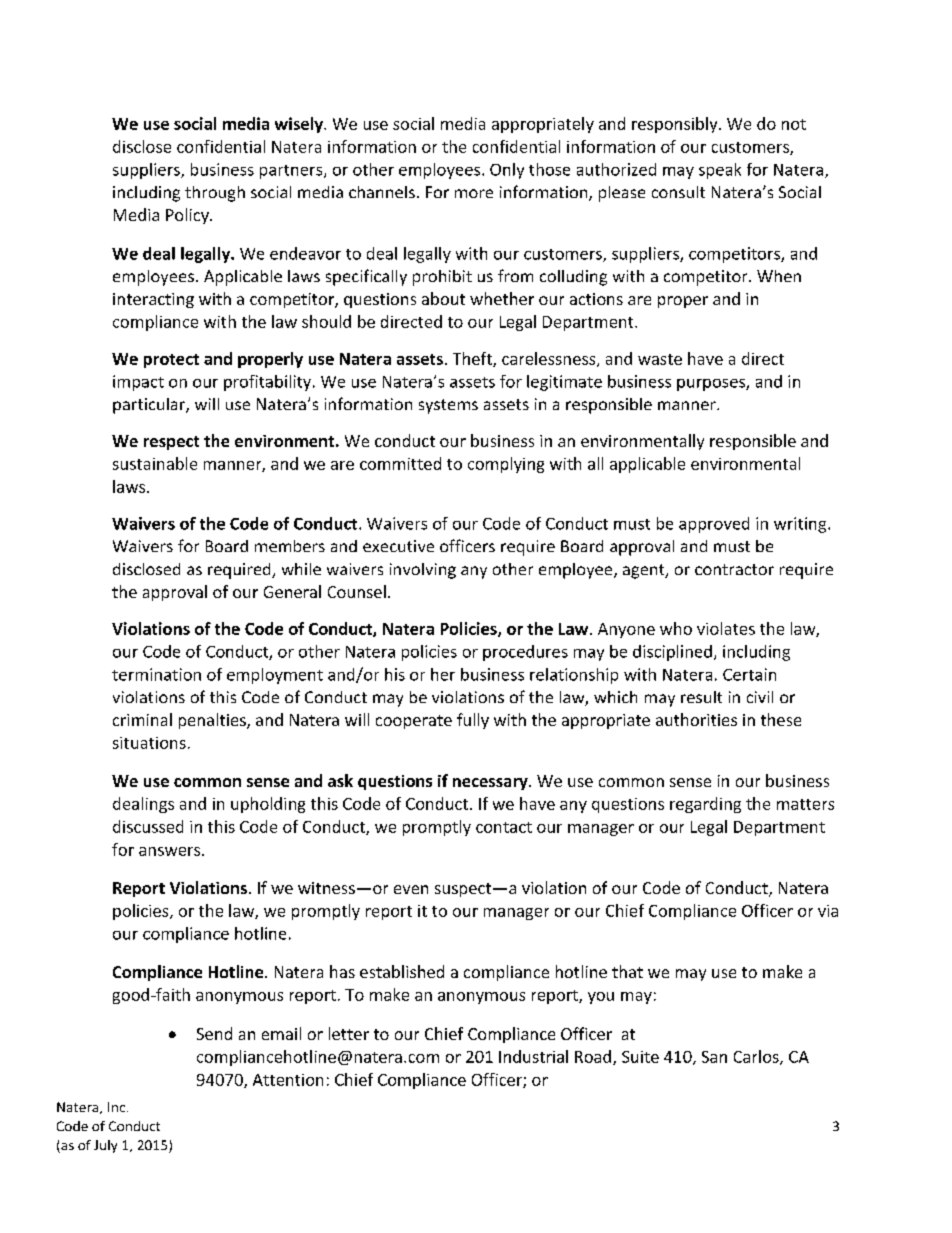 The width and height of the image is (952, 1233). I want to click on via, so click(828, 911).
